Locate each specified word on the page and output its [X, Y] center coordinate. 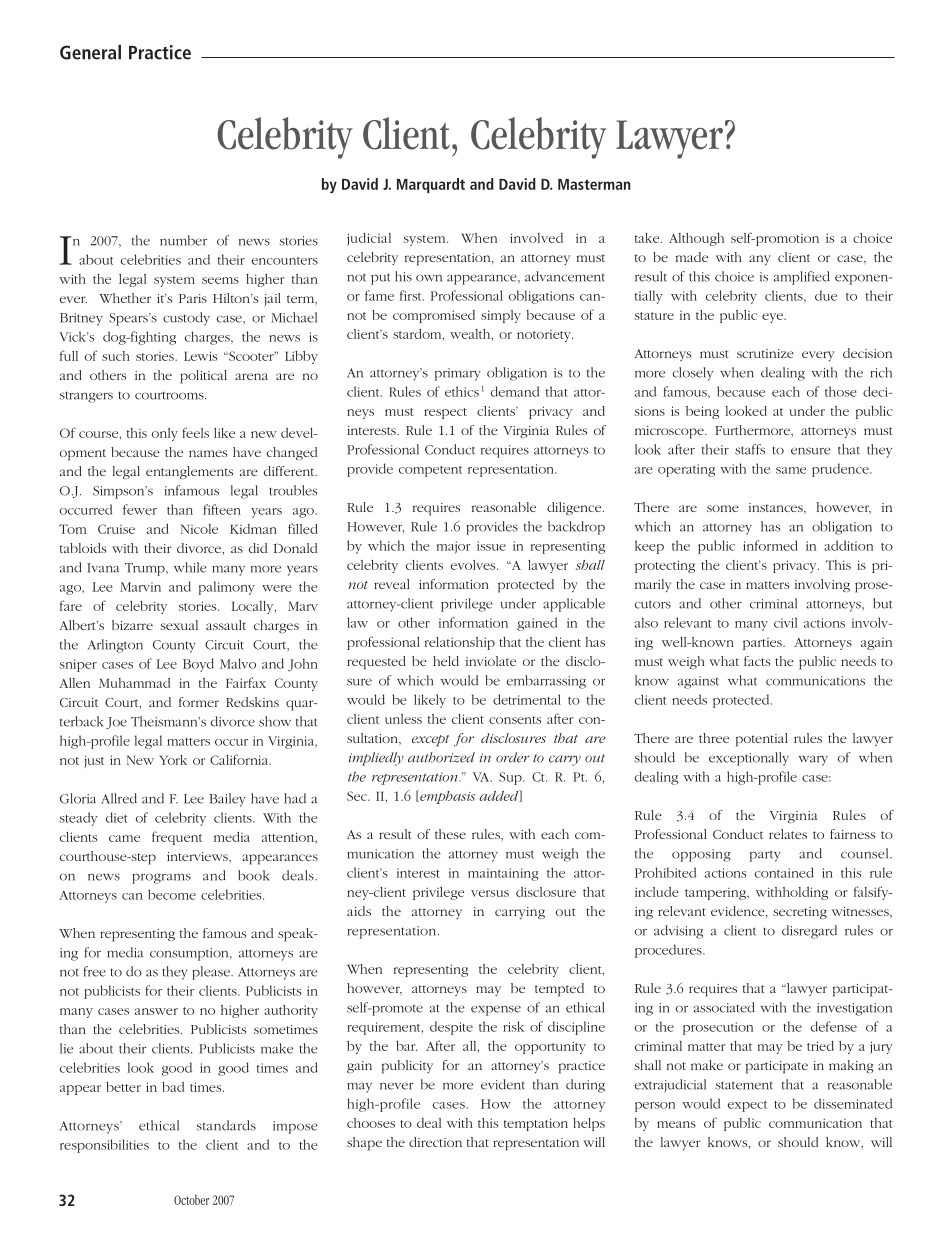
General [90, 52]
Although [696, 239]
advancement [565, 276]
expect [747, 1106]
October [191, 1200]
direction [435, 1142]
